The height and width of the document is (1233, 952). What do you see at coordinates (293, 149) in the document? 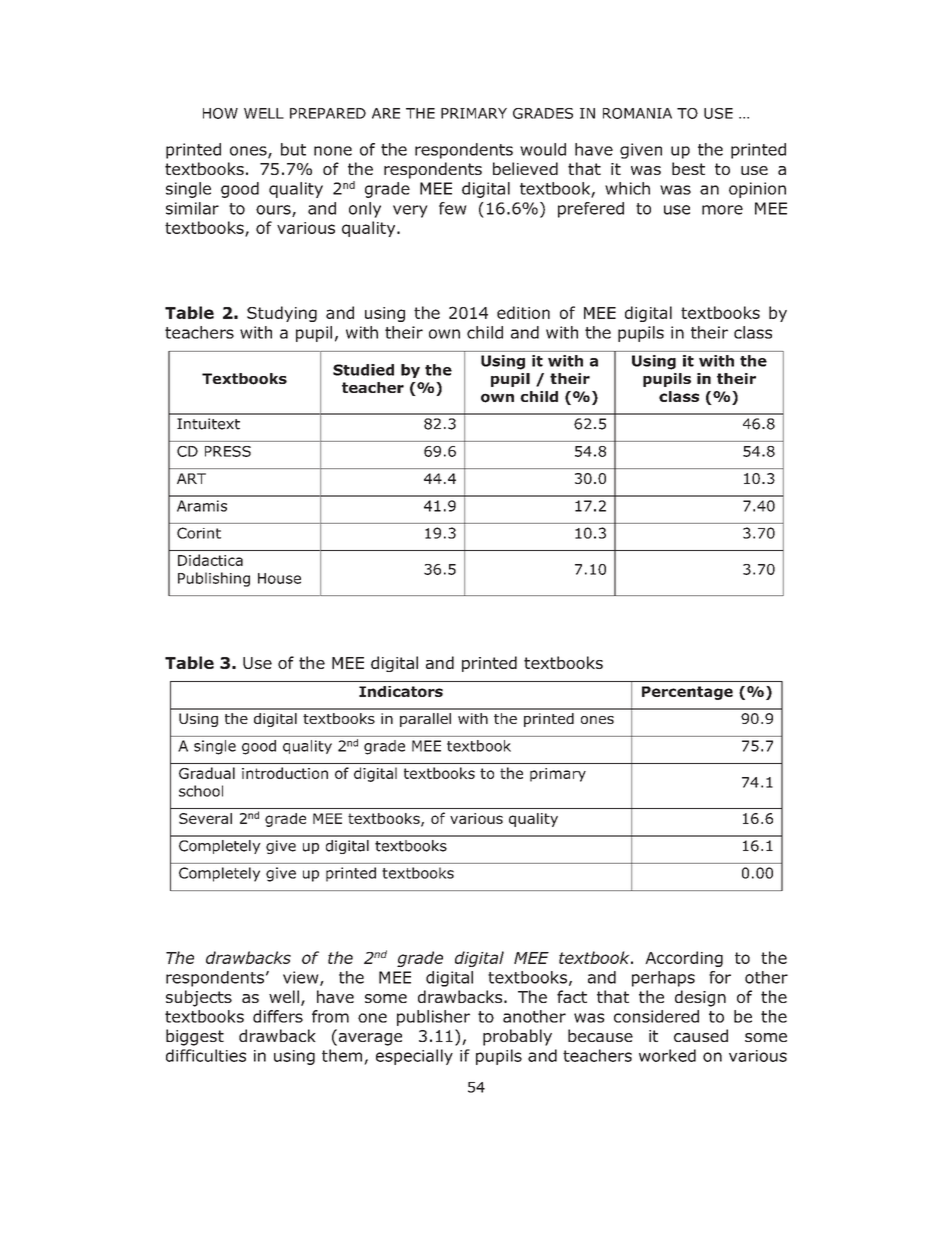
I see `but` at bounding box center [293, 149].
